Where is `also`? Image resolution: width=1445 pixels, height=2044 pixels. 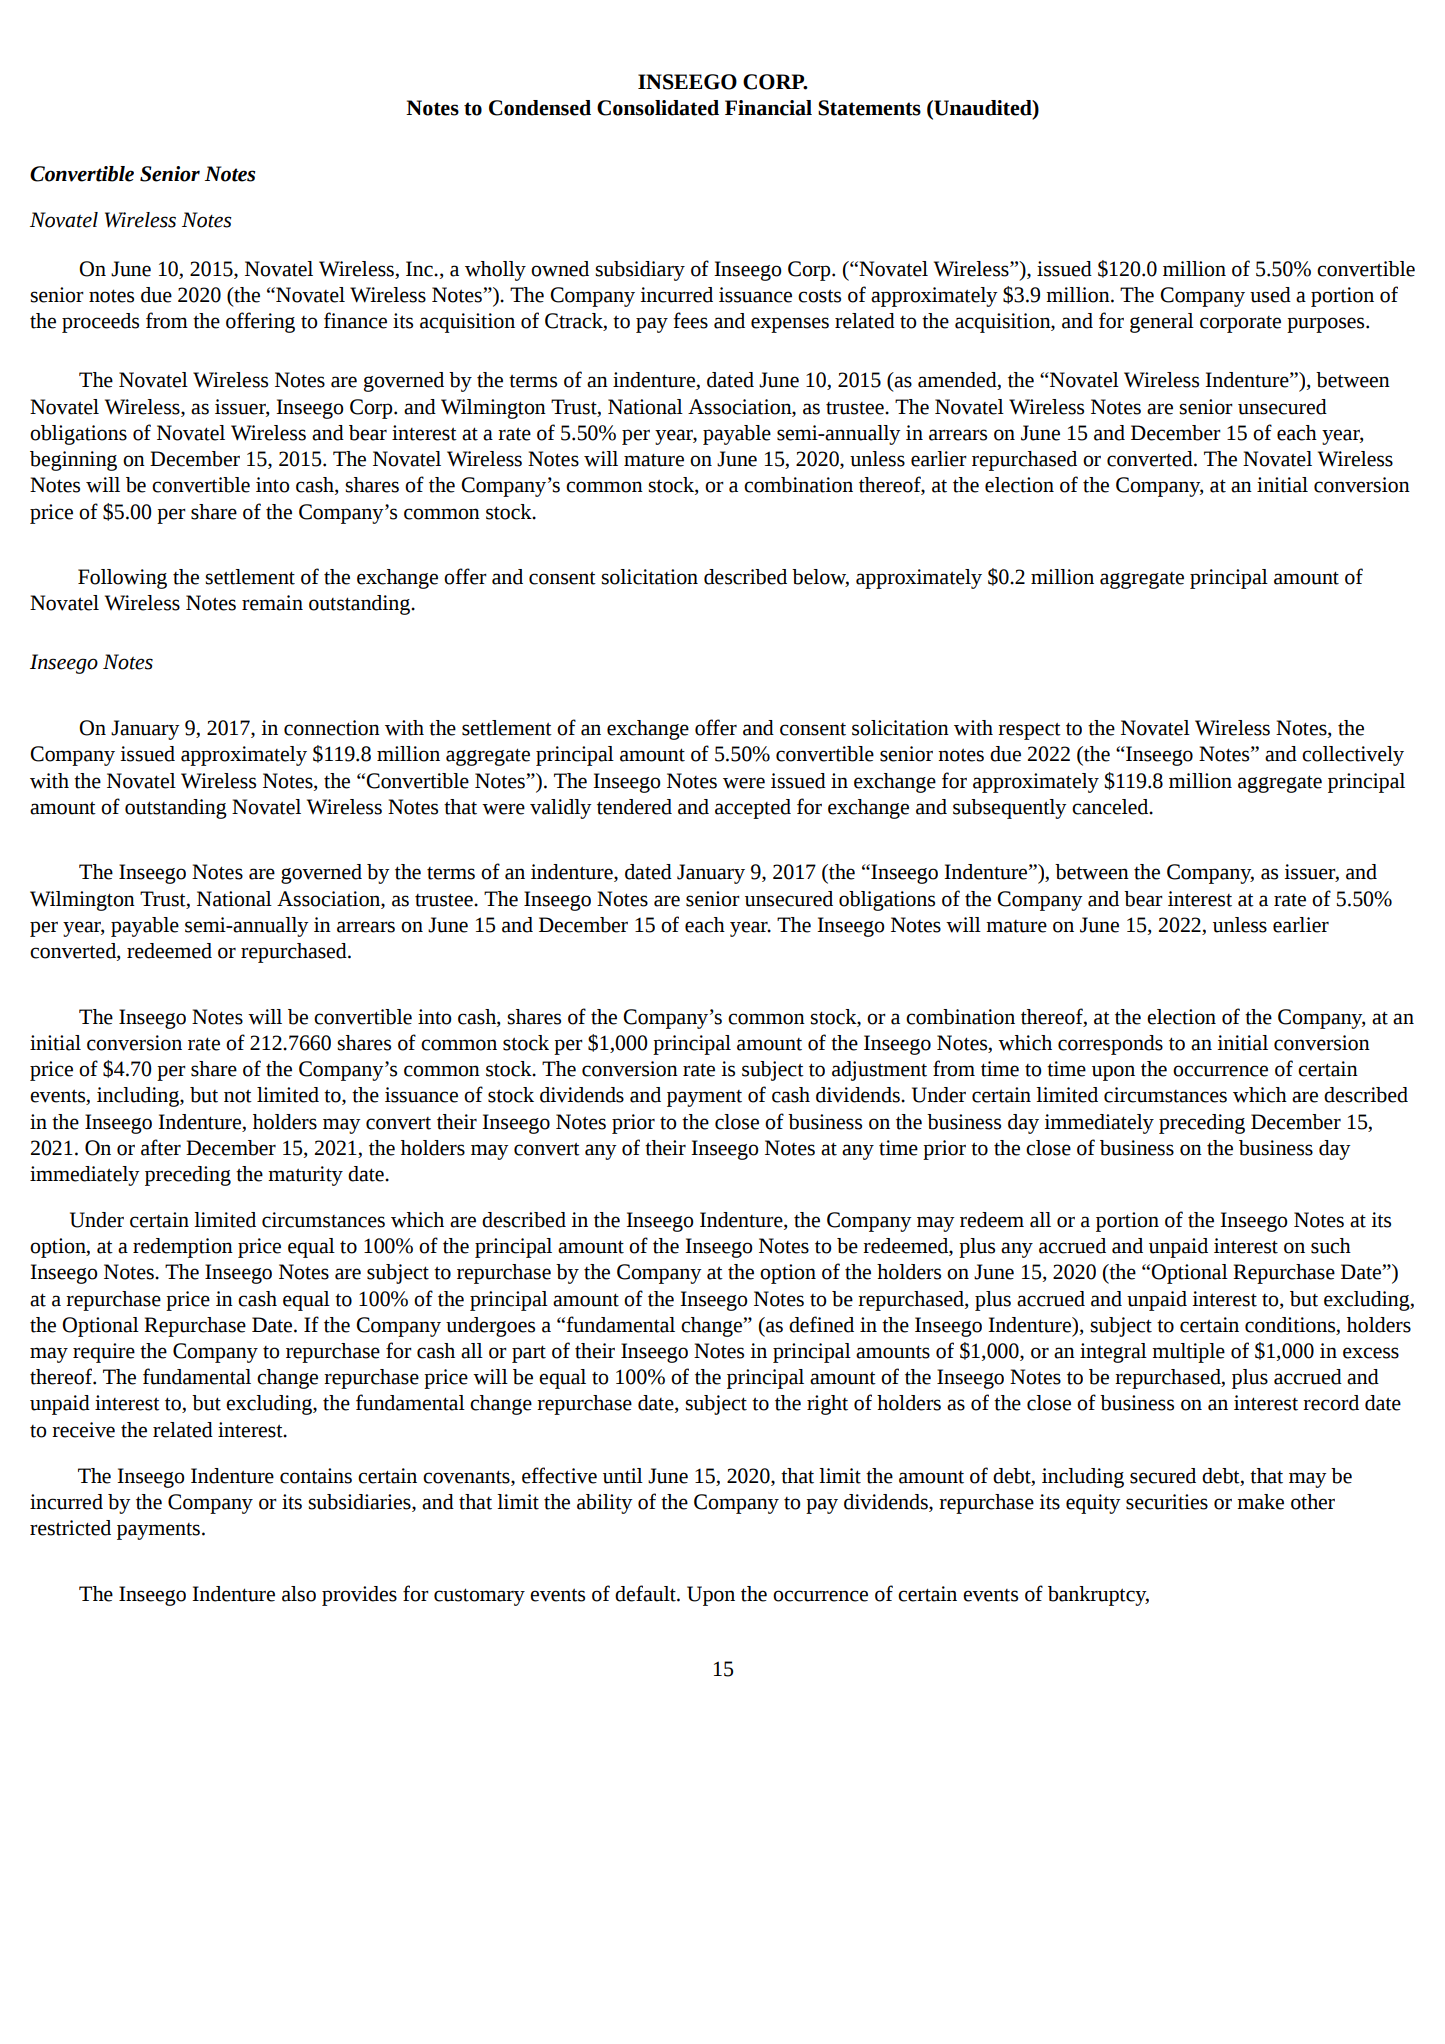
also is located at coordinates (299, 1594).
